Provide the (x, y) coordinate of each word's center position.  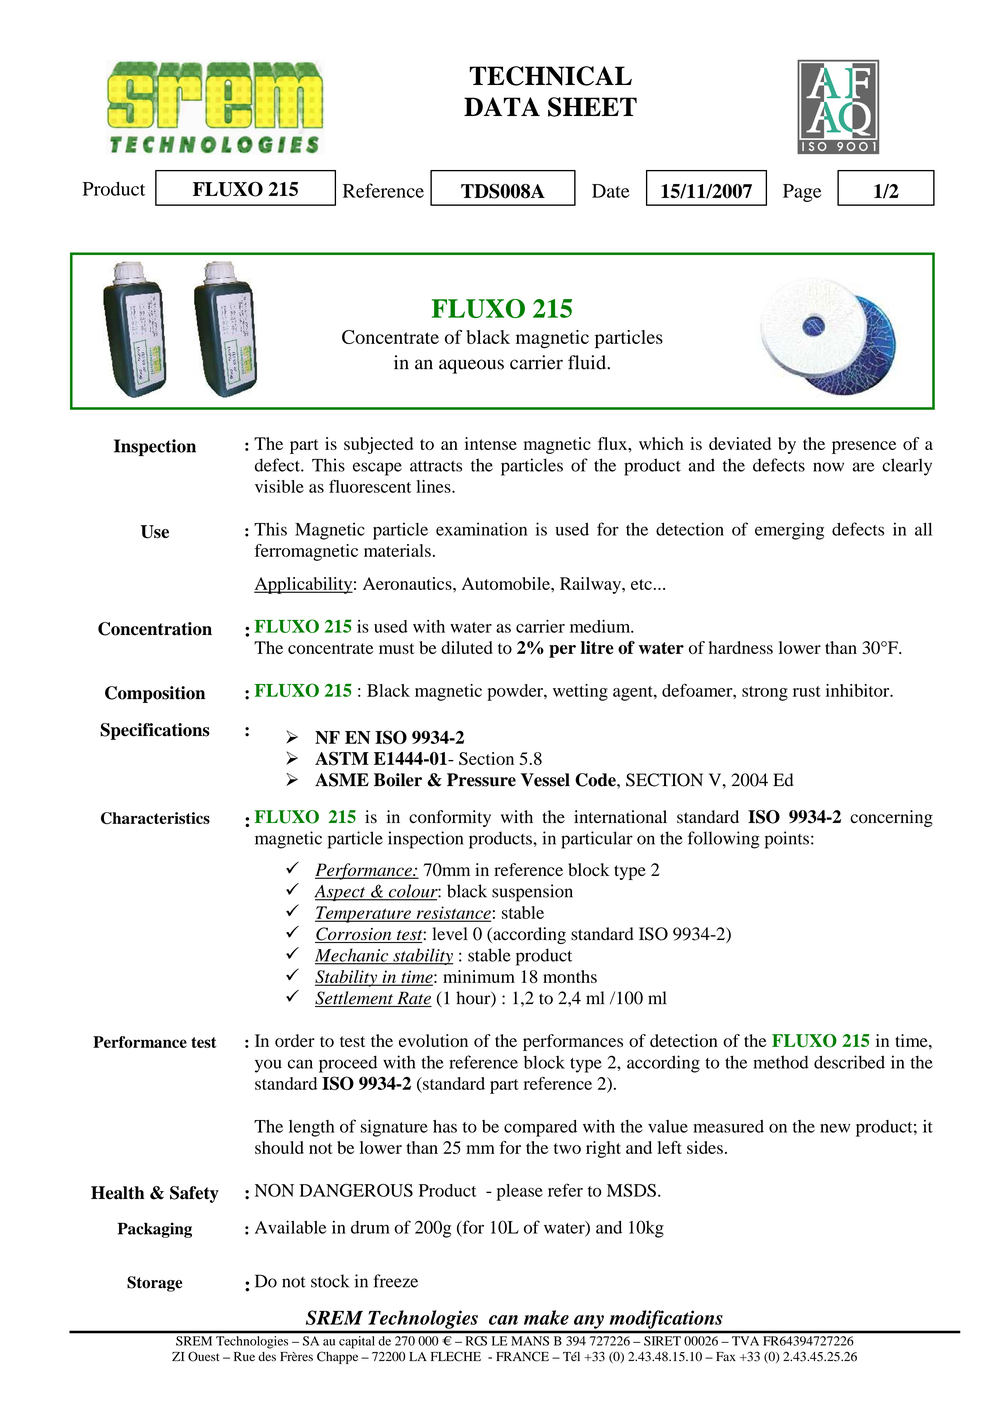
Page (802, 193)
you (268, 1066)
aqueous (471, 366)
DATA (502, 106)
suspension (532, 893)
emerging (789, 531)
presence (864, 447)
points (787, 840)
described (849, 1062)
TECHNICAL (550, 76)
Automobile (507, 583)
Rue (244, 1357)
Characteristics (155, 818)
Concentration (155, 629)
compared (540, 1128)
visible (279, 486)
